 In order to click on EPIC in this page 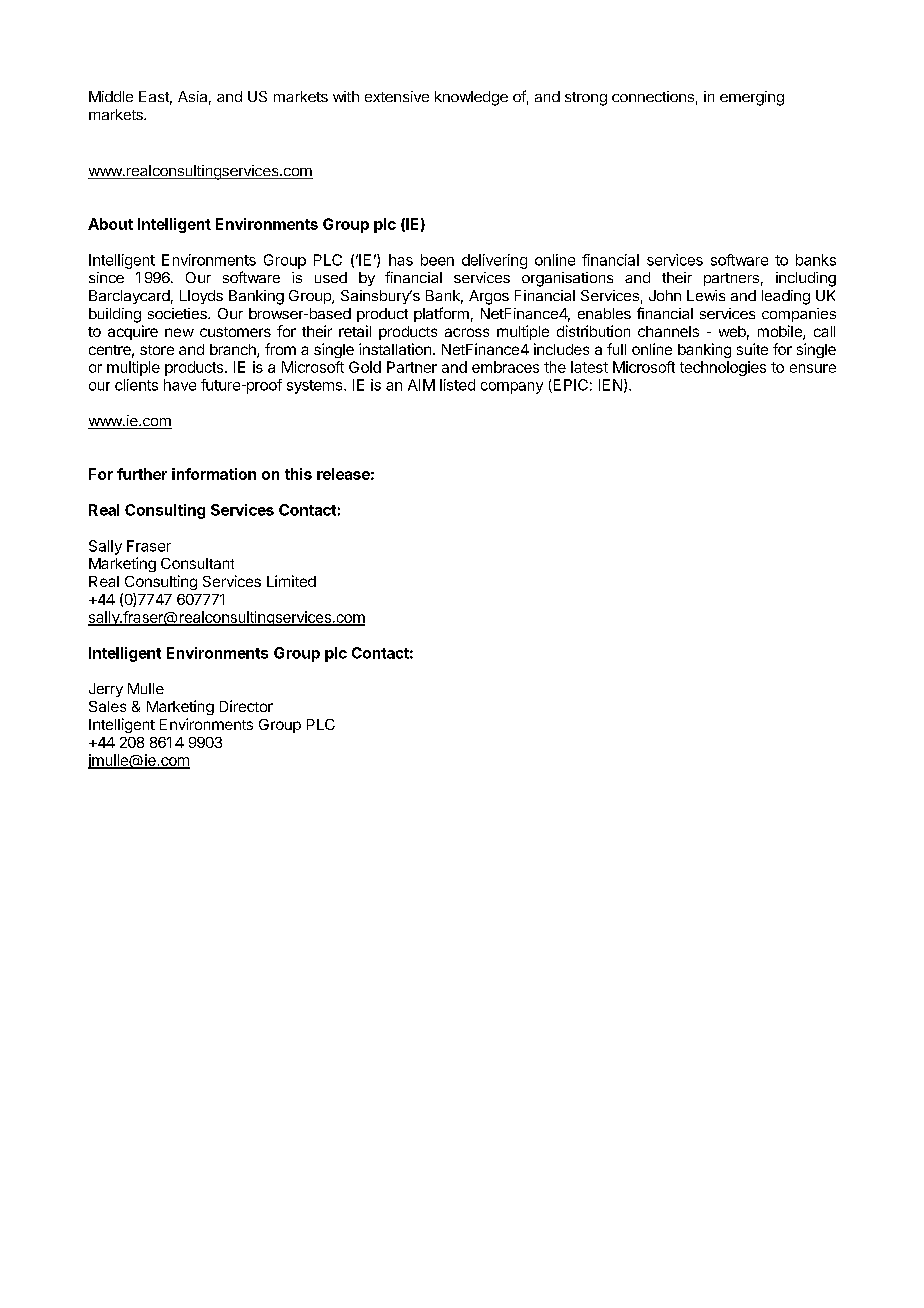, I will do `click(569, 386)`.
